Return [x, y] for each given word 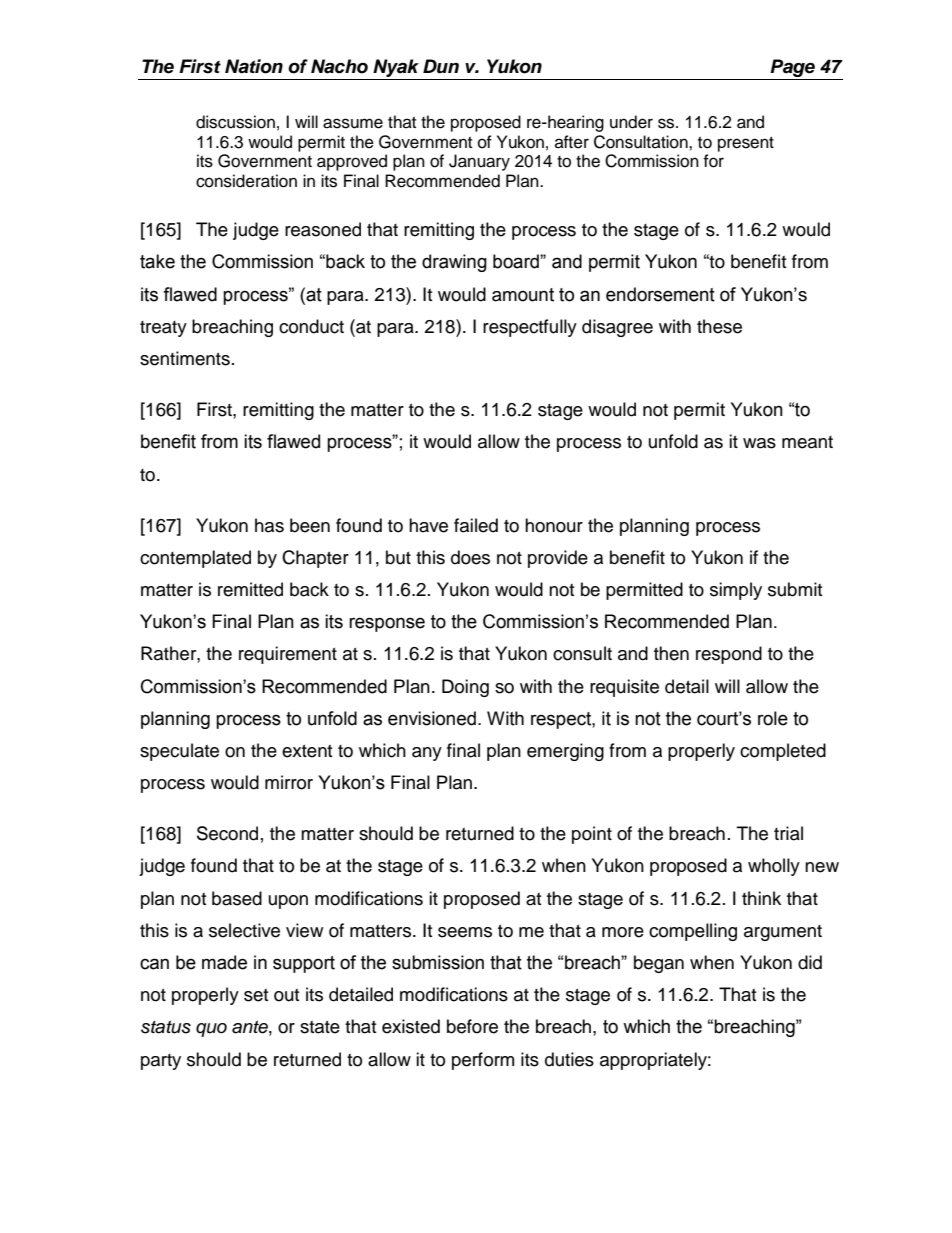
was [759, 443]
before [472, 1026]
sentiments [185, 358]
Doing [465, 688]
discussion [235, 122]
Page [793, 69]
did [810, 962]
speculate [179, 752]
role [773, 718]
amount [523, 295]
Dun [441, 66]
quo [211, 1030]
